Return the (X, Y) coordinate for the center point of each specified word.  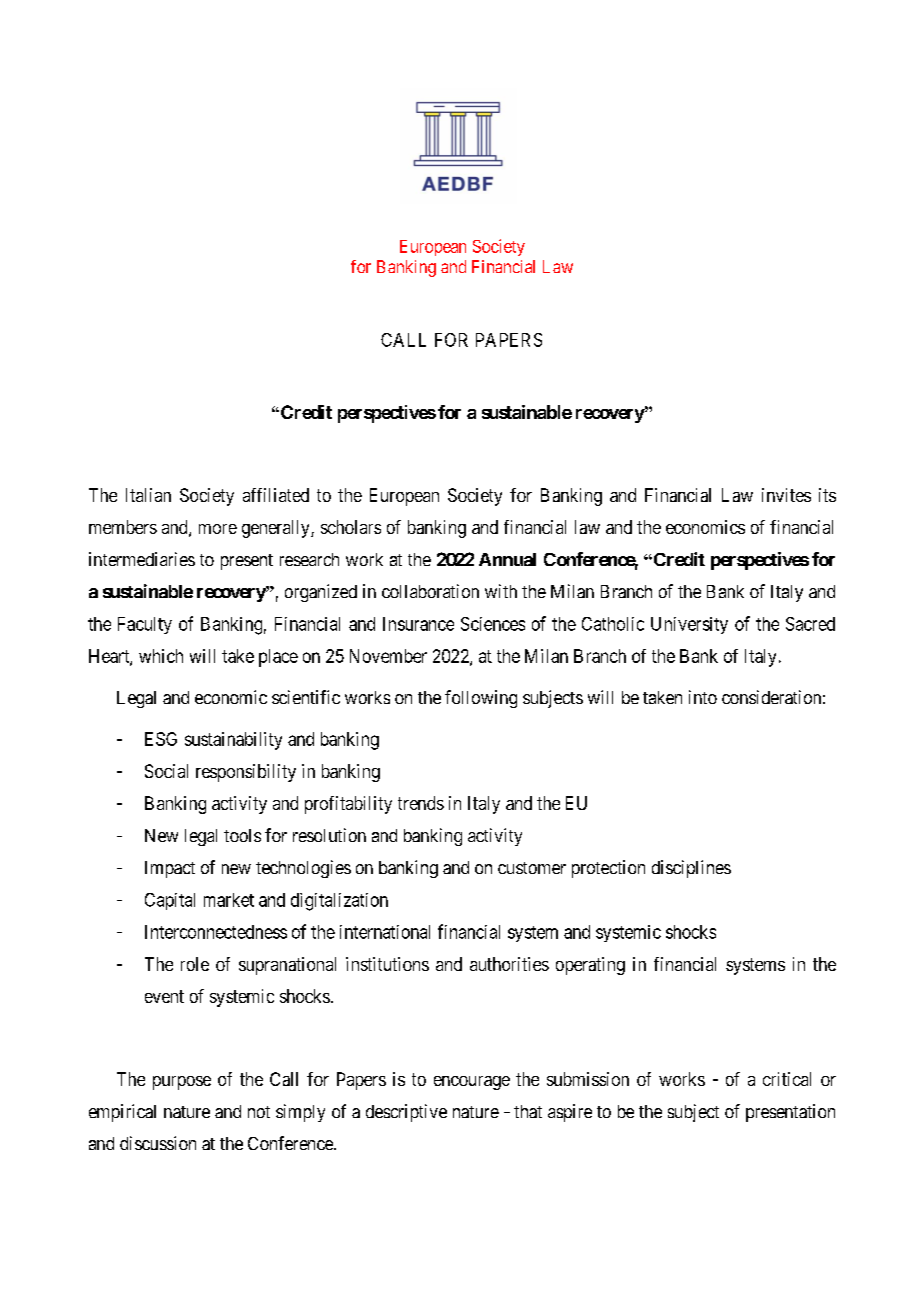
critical (787, 1079)
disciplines (691, 869)
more (218, 529)
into (703, 697)
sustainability (233, 741)
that (528, 1111)
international (385, 932)
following (481, 699)
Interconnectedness (216, 932)
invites (786, 495)
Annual (507, 559)
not (259, 1112)
